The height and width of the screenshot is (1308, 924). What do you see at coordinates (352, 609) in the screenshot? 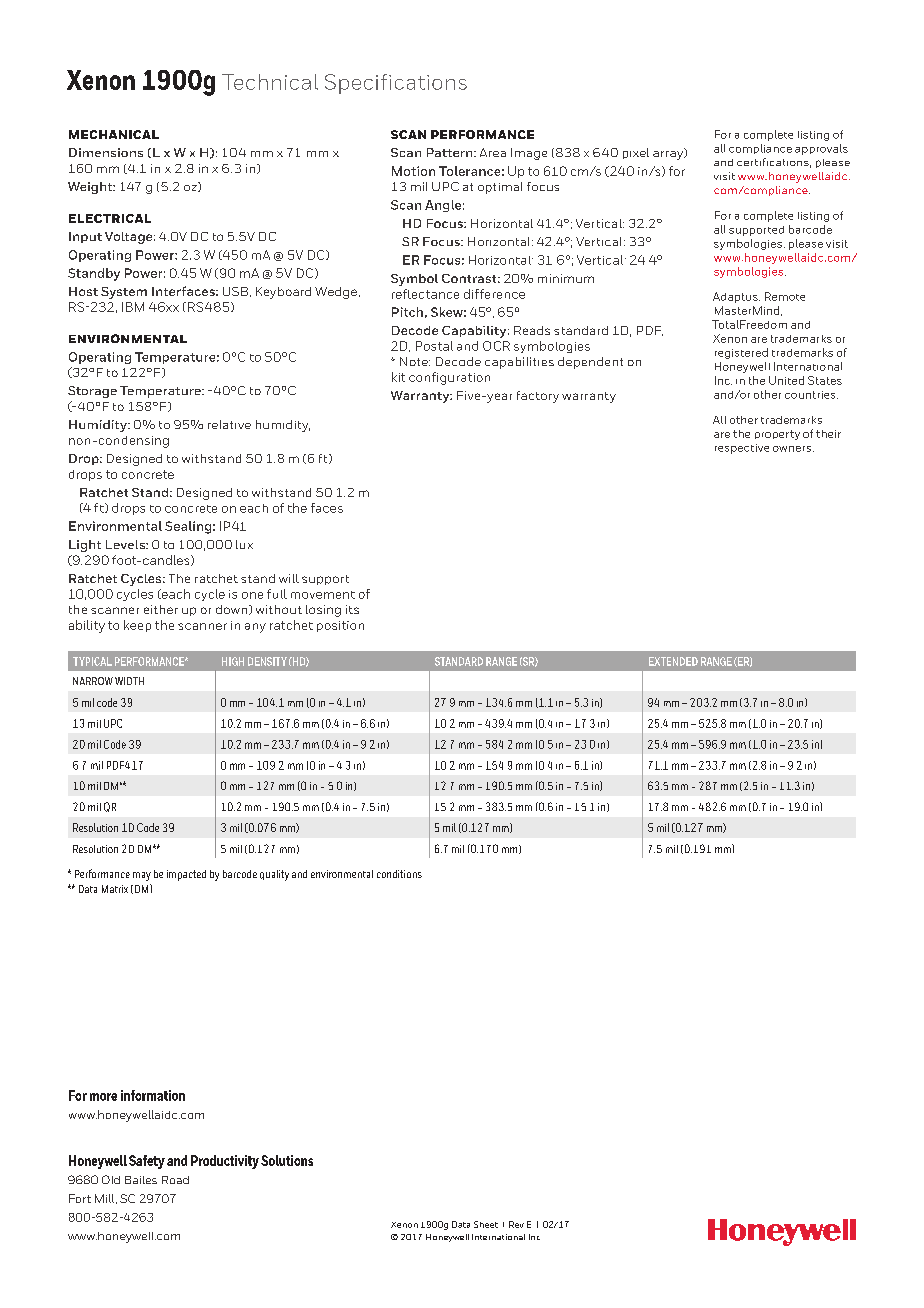
I see `its` at bounding box center [352, 609].
